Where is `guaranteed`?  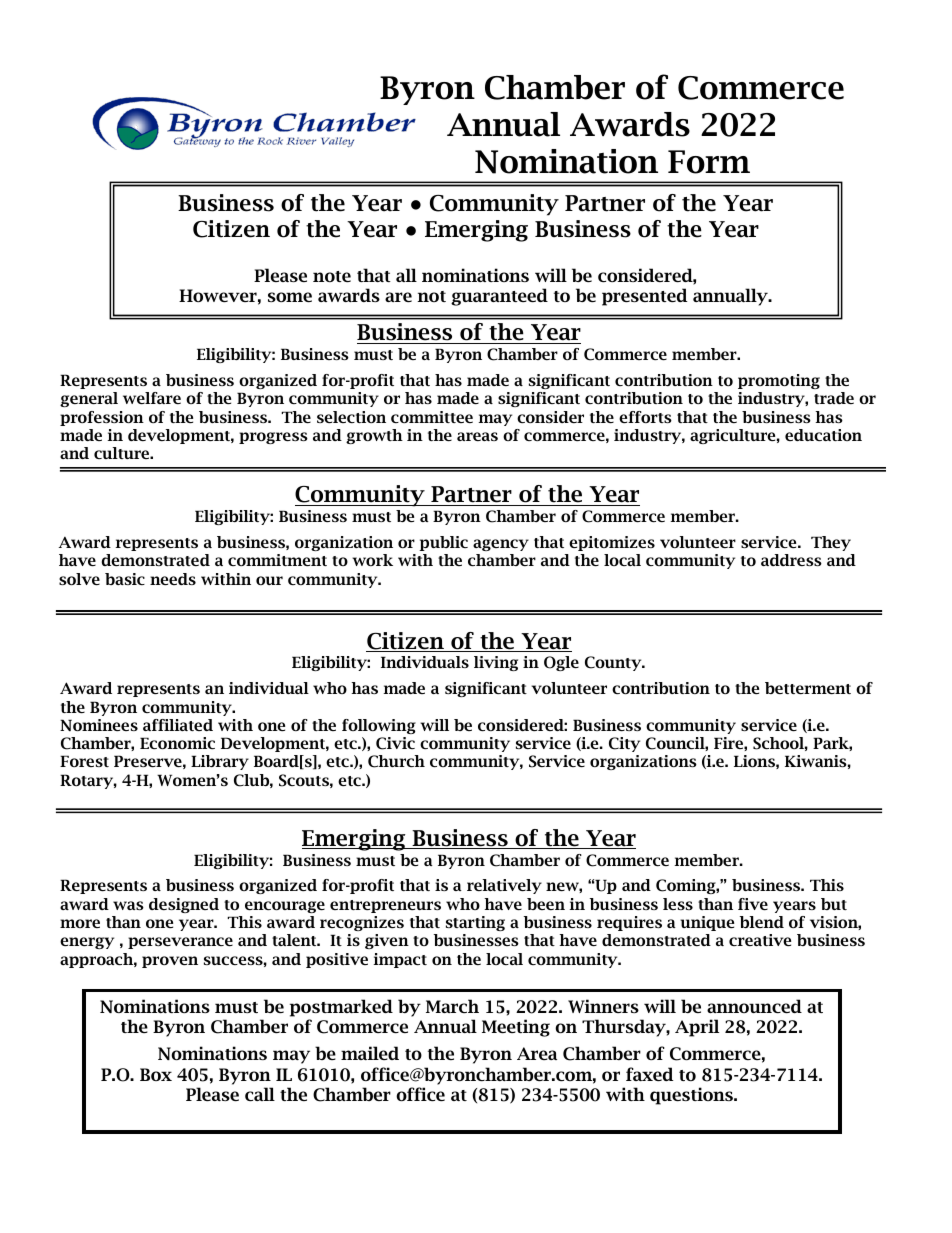 guaranteed is located at coordinates (499, 297).
